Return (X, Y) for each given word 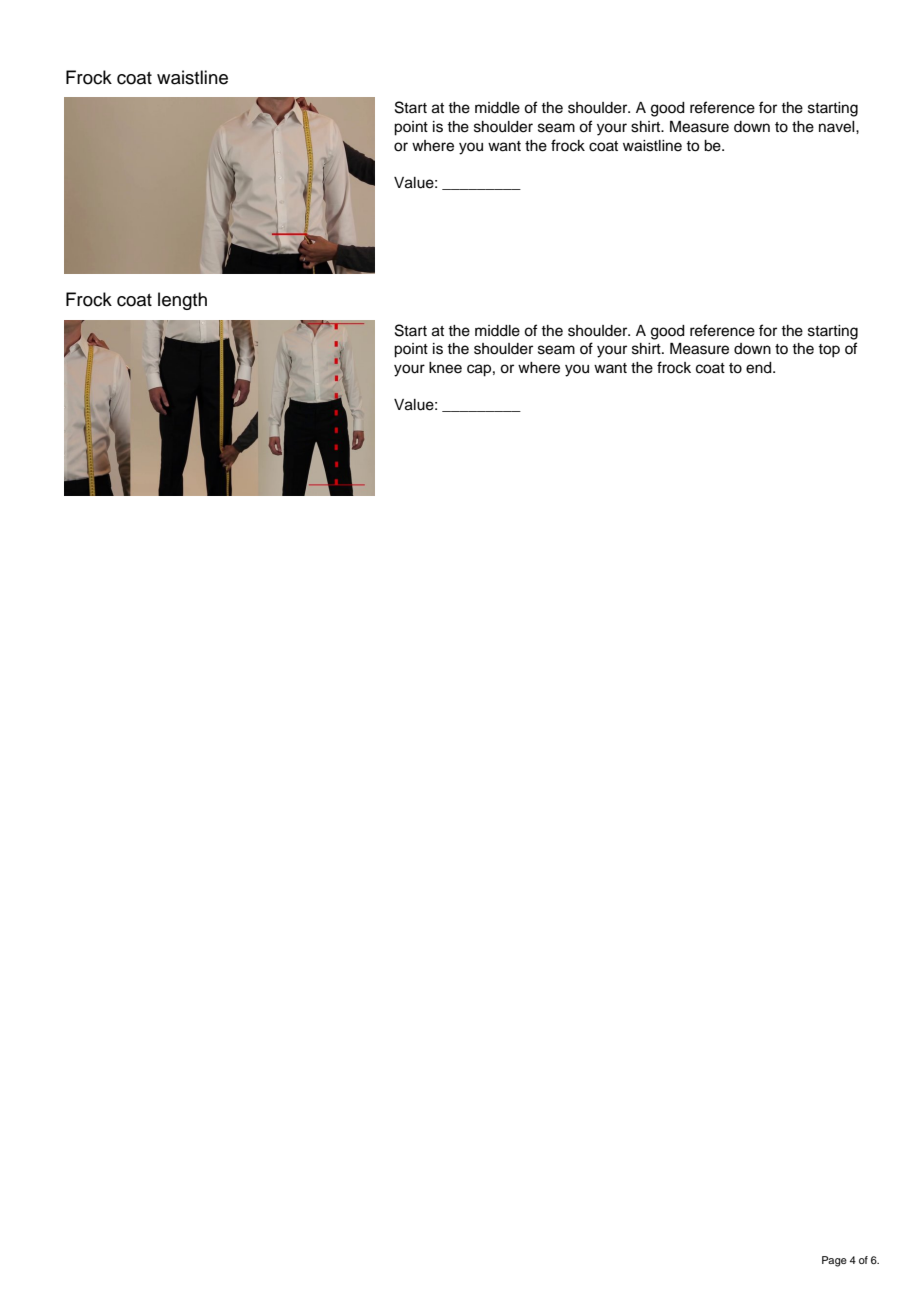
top (829, 351)
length (182, 301)
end (760, 368)
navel (838, 127)
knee (445, 368)
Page (834, 1261)
